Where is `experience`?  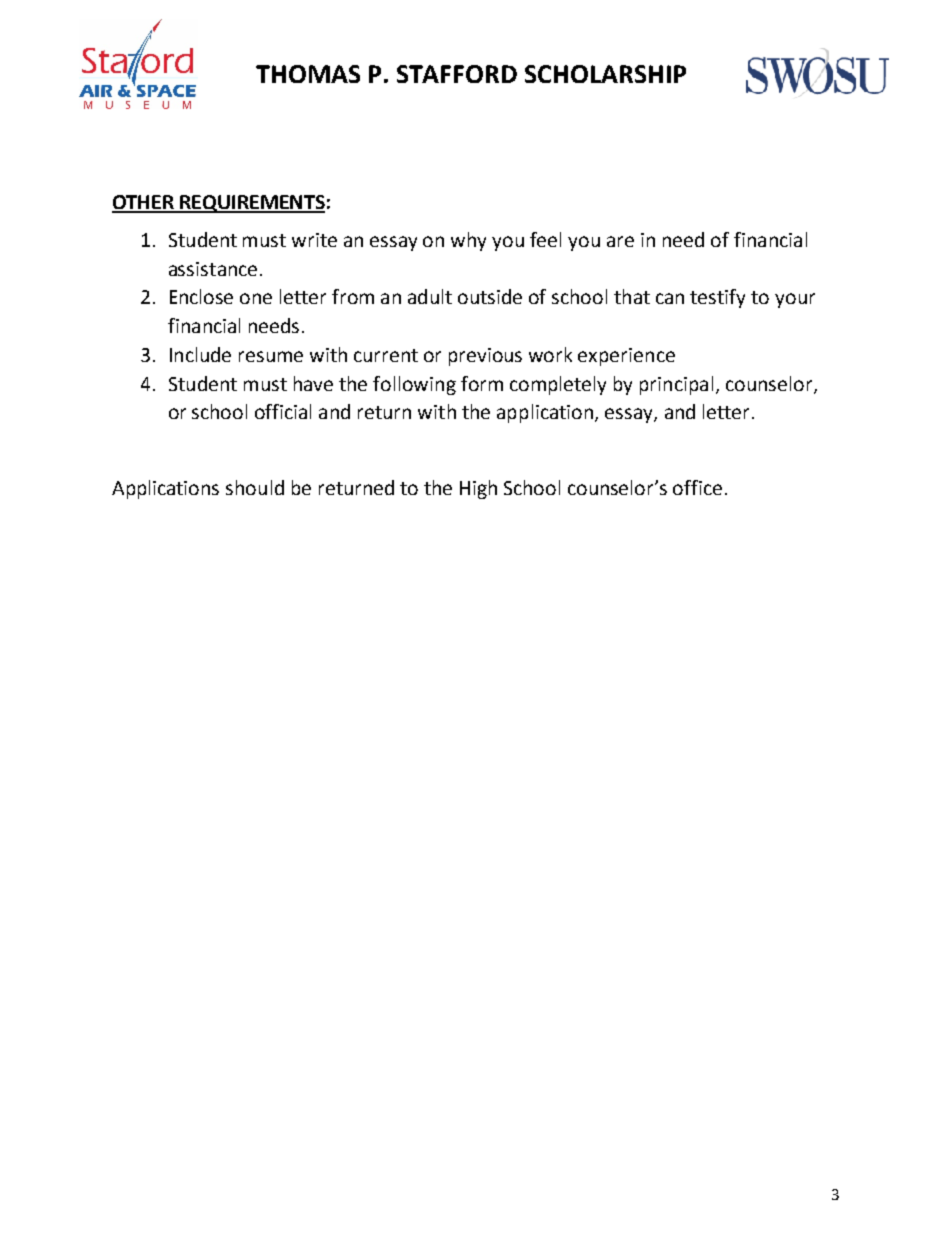 experience is located at coordinates (626, 357).
